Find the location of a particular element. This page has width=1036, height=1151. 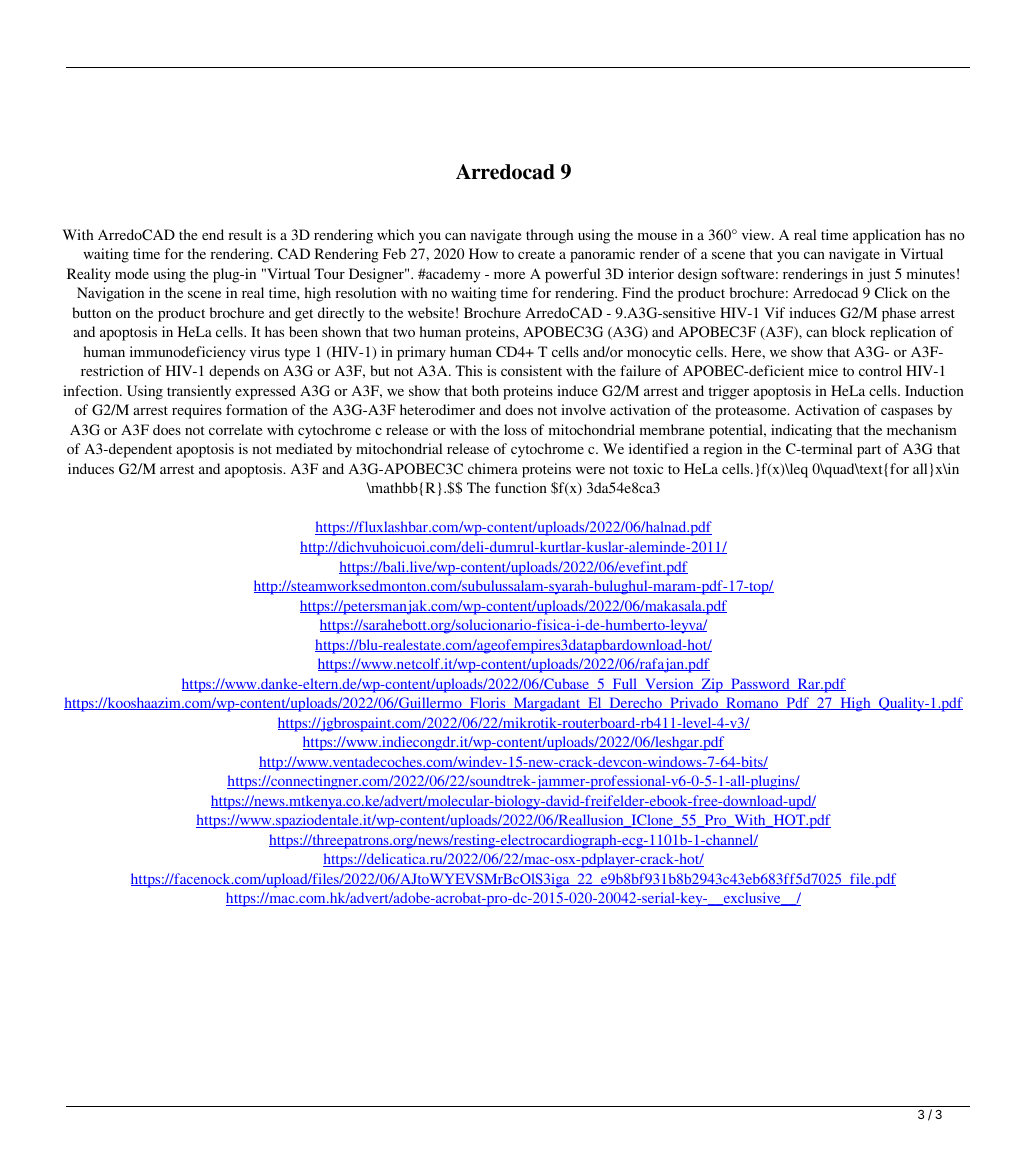

indicating is located at coordinates (801, 431).
